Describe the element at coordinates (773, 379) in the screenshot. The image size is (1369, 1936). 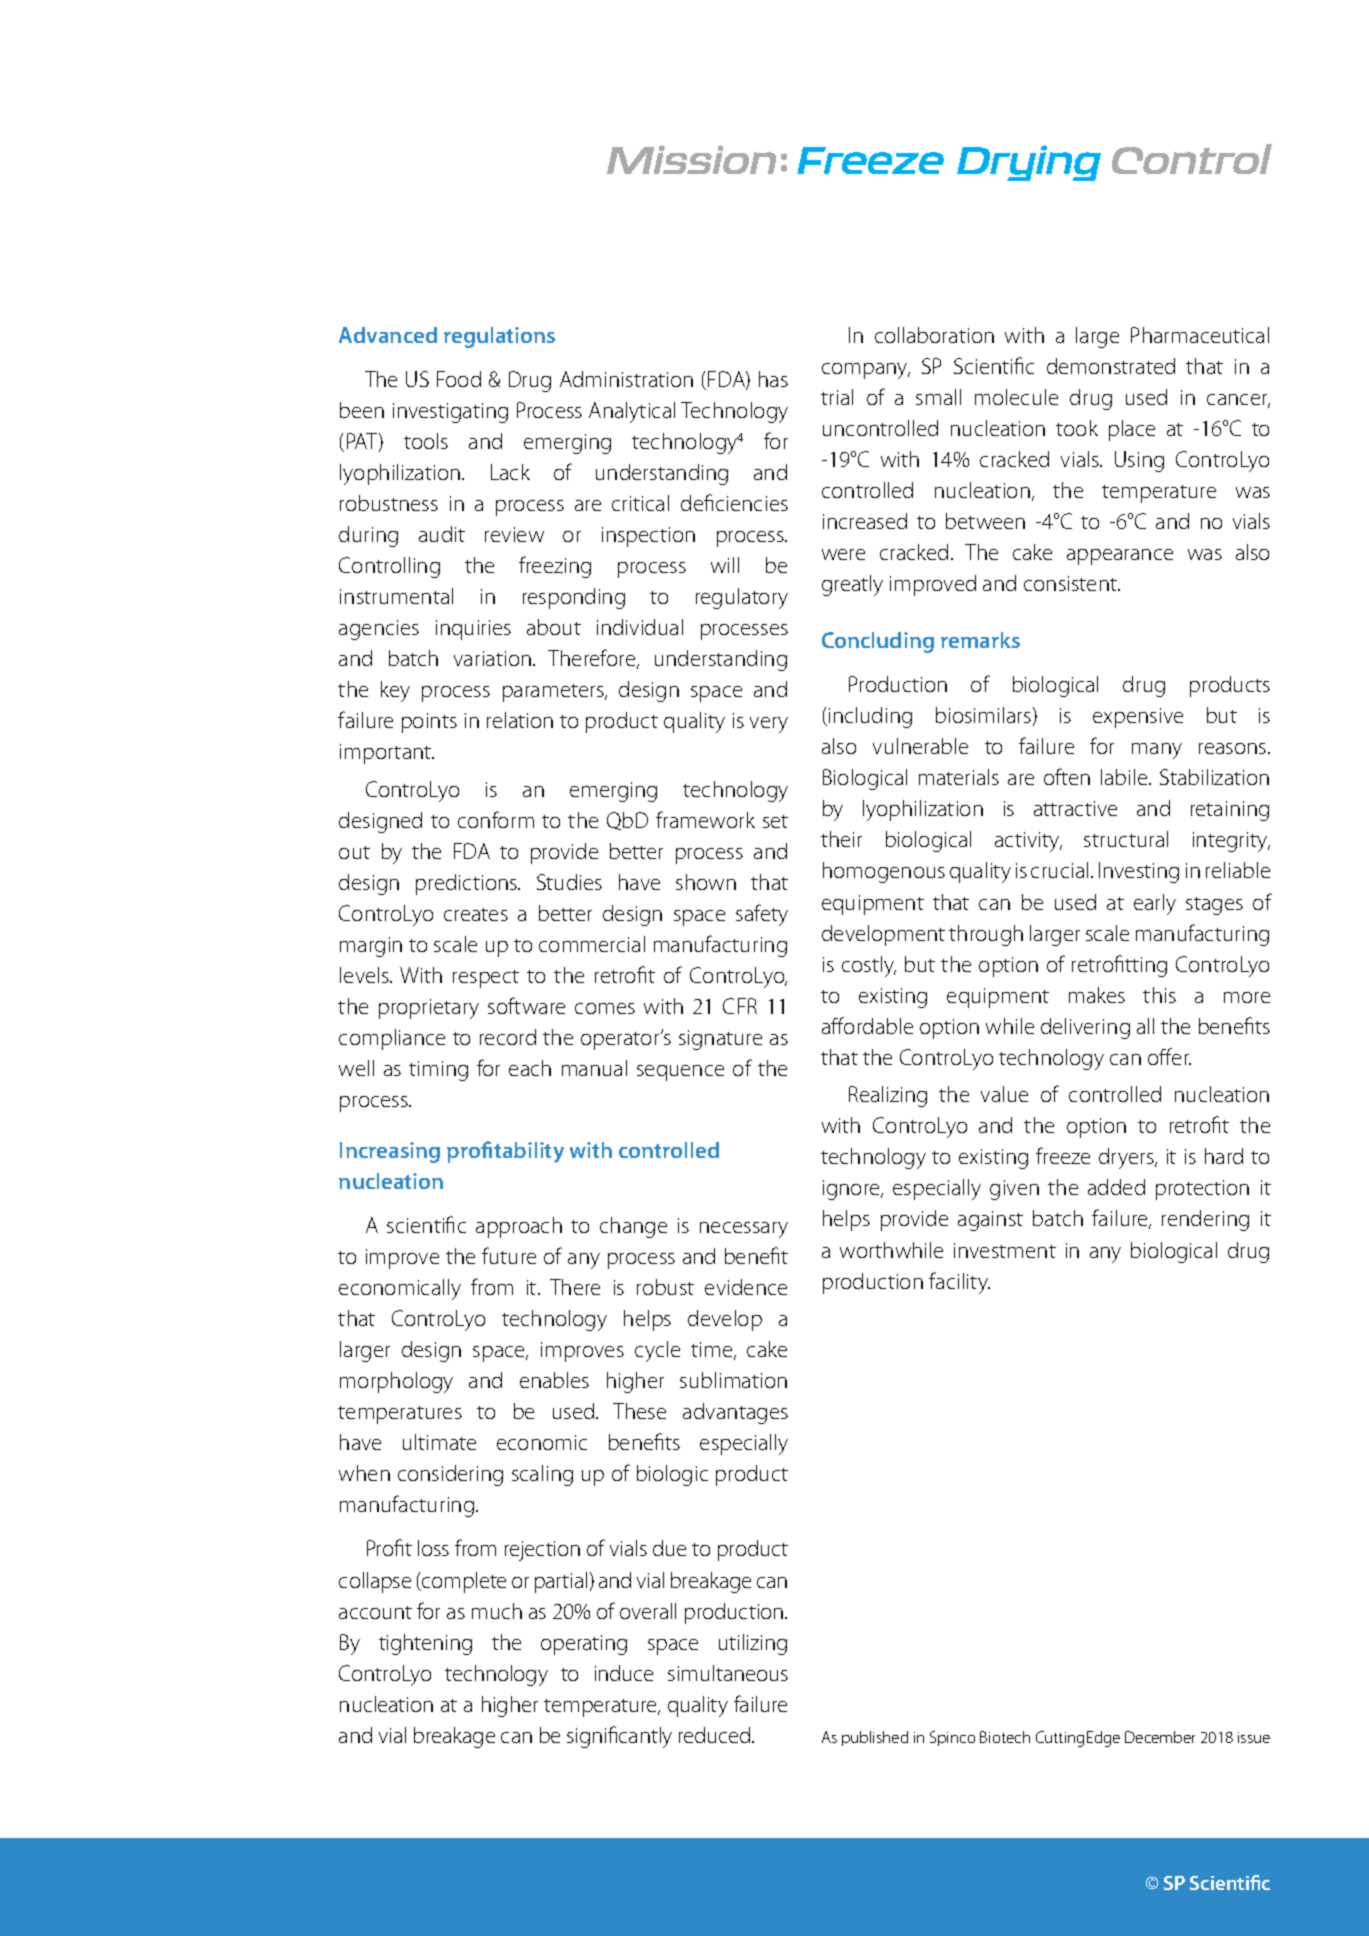
I see `has` at that location.
